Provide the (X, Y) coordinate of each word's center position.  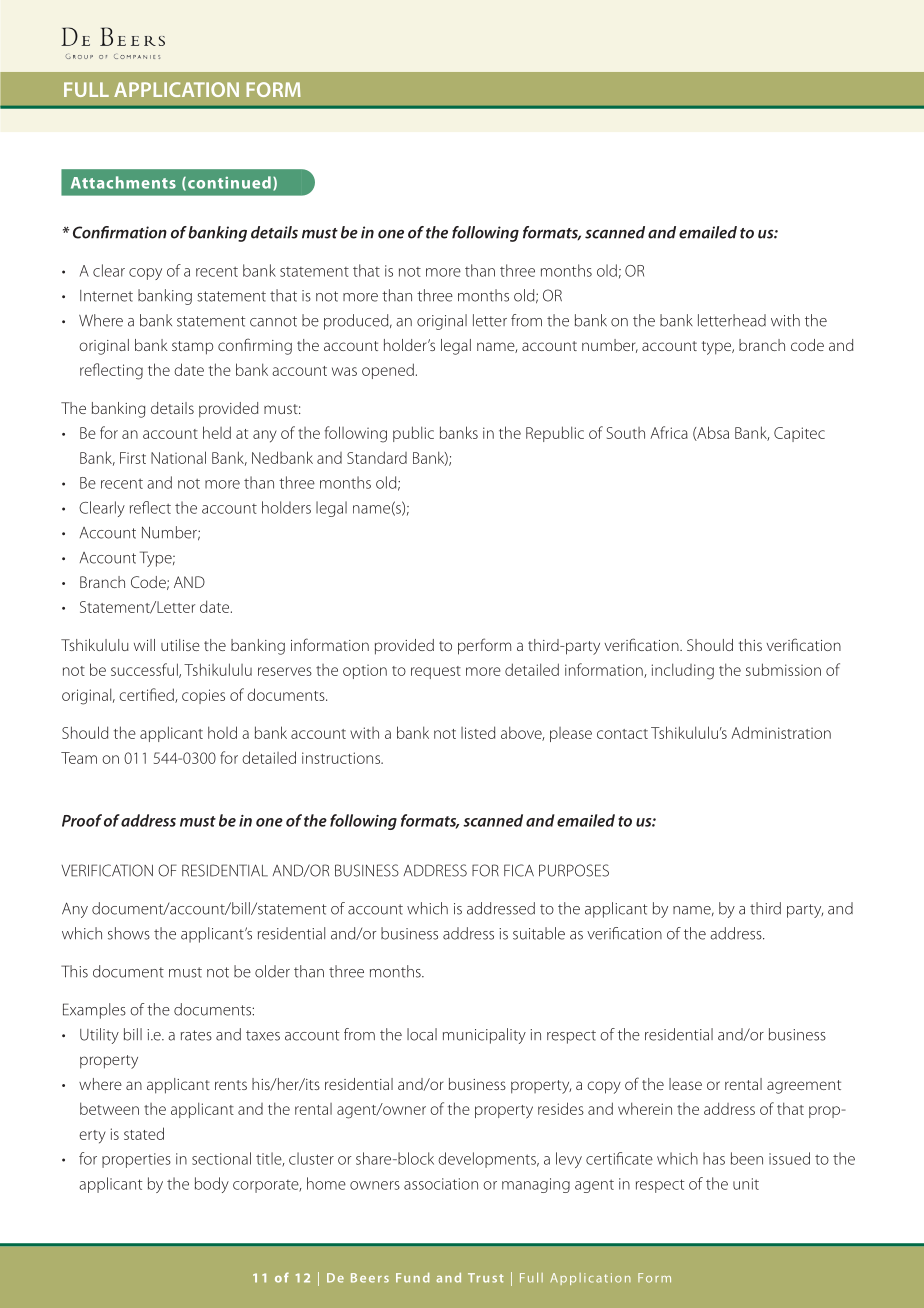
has (714, 1158)
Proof (82, 820)
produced (357, 322)
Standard (377, 457)
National (178, 457)
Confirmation (120, 232)
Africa (669, 432)
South (626, 433)
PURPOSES (574, 870)
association (441, 1184)
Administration (781, 732)
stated (144, 1133)
